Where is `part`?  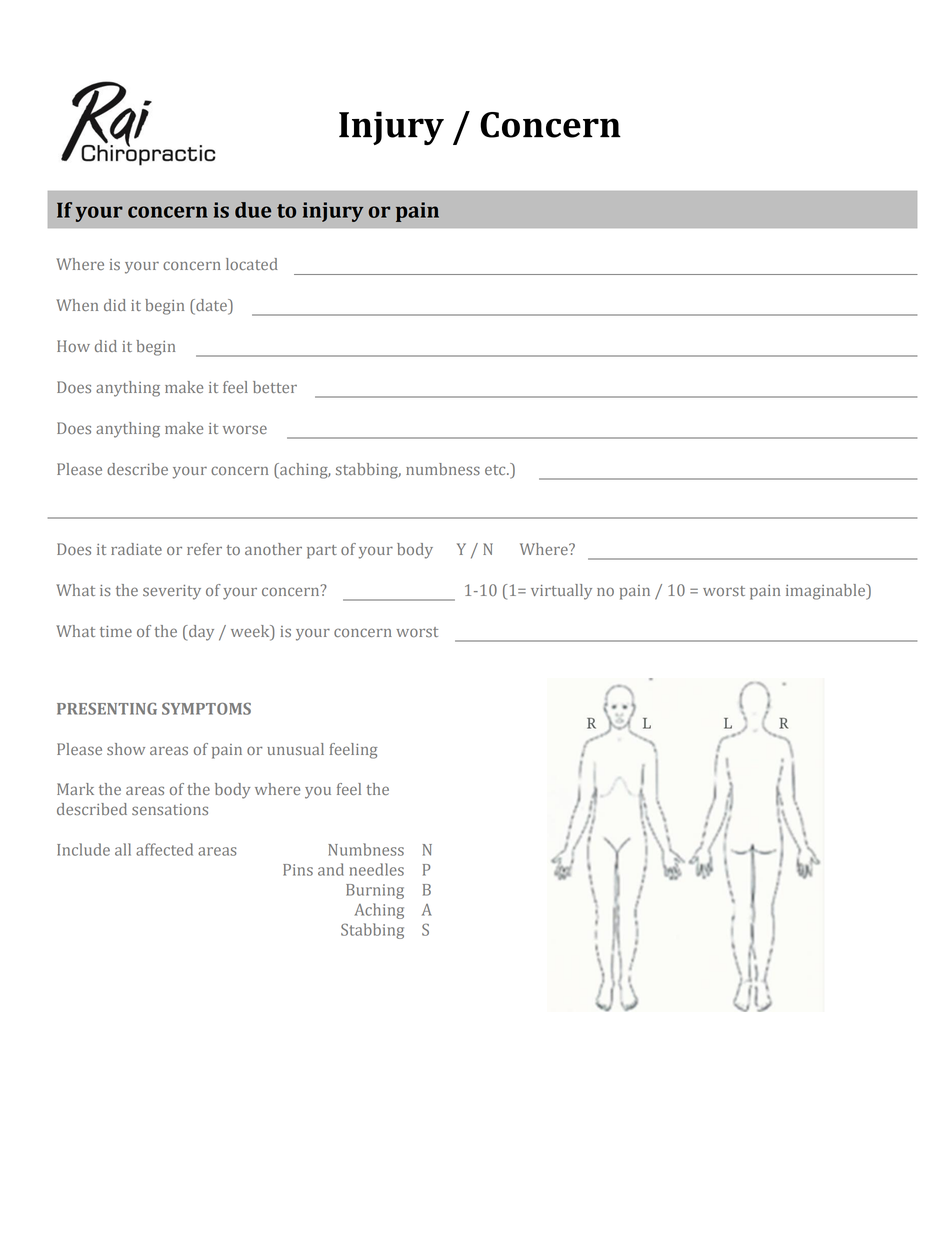
part is located at coordinates (322, 552).
